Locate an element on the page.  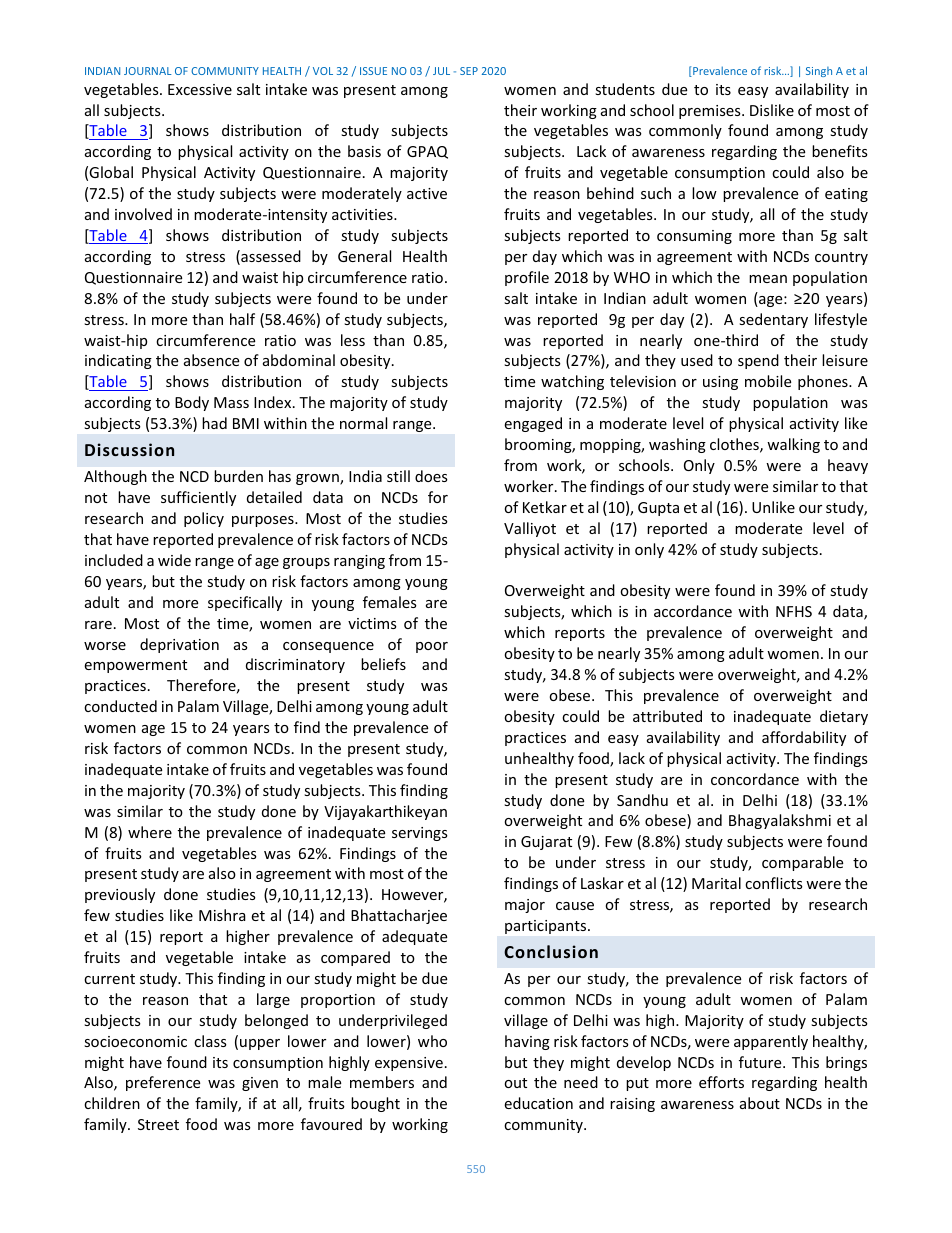
concordance is located at coordinates (755, 779).
